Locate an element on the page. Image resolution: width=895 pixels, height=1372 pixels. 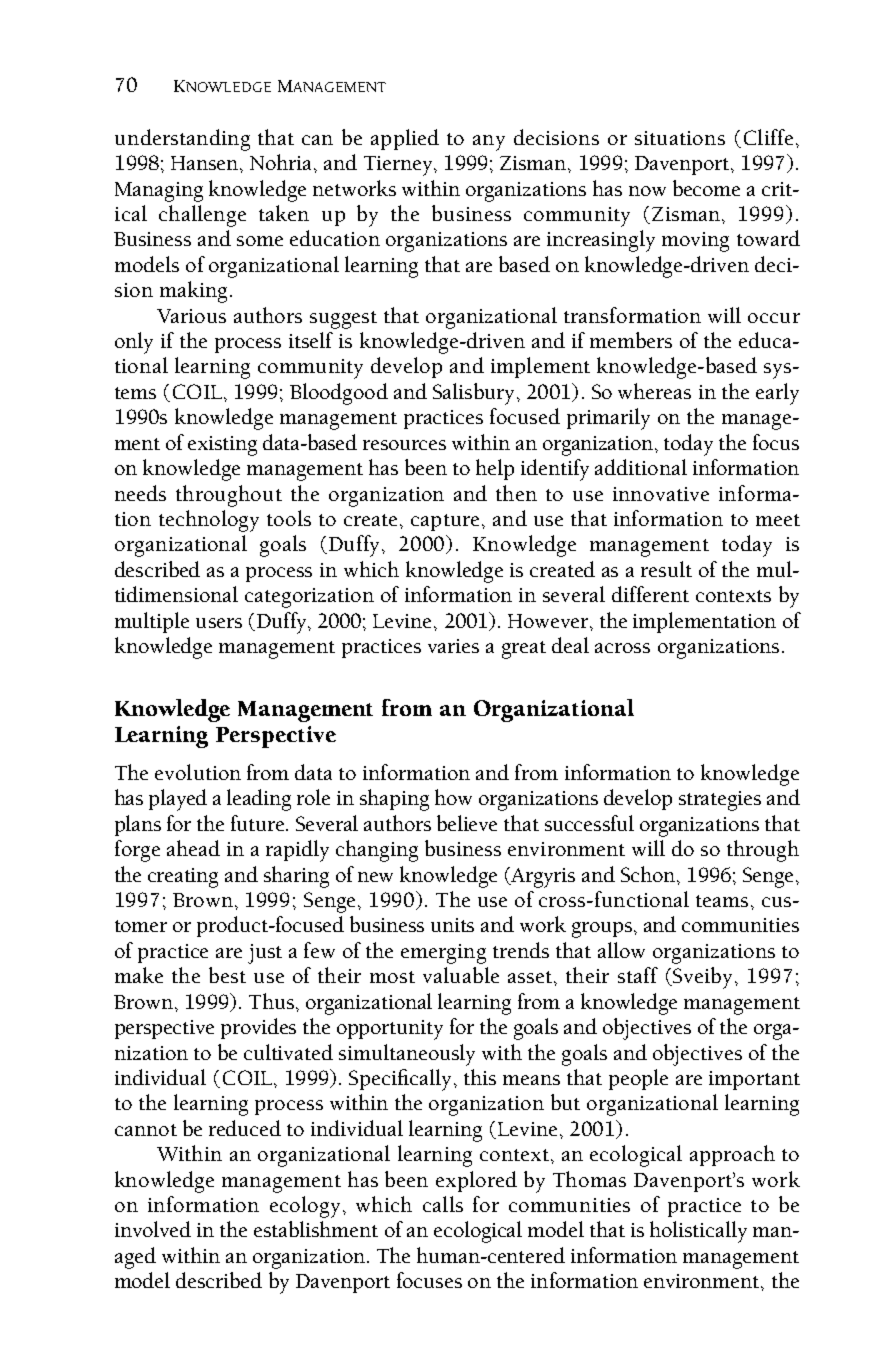
needs is located at coordinates (140, 493).
